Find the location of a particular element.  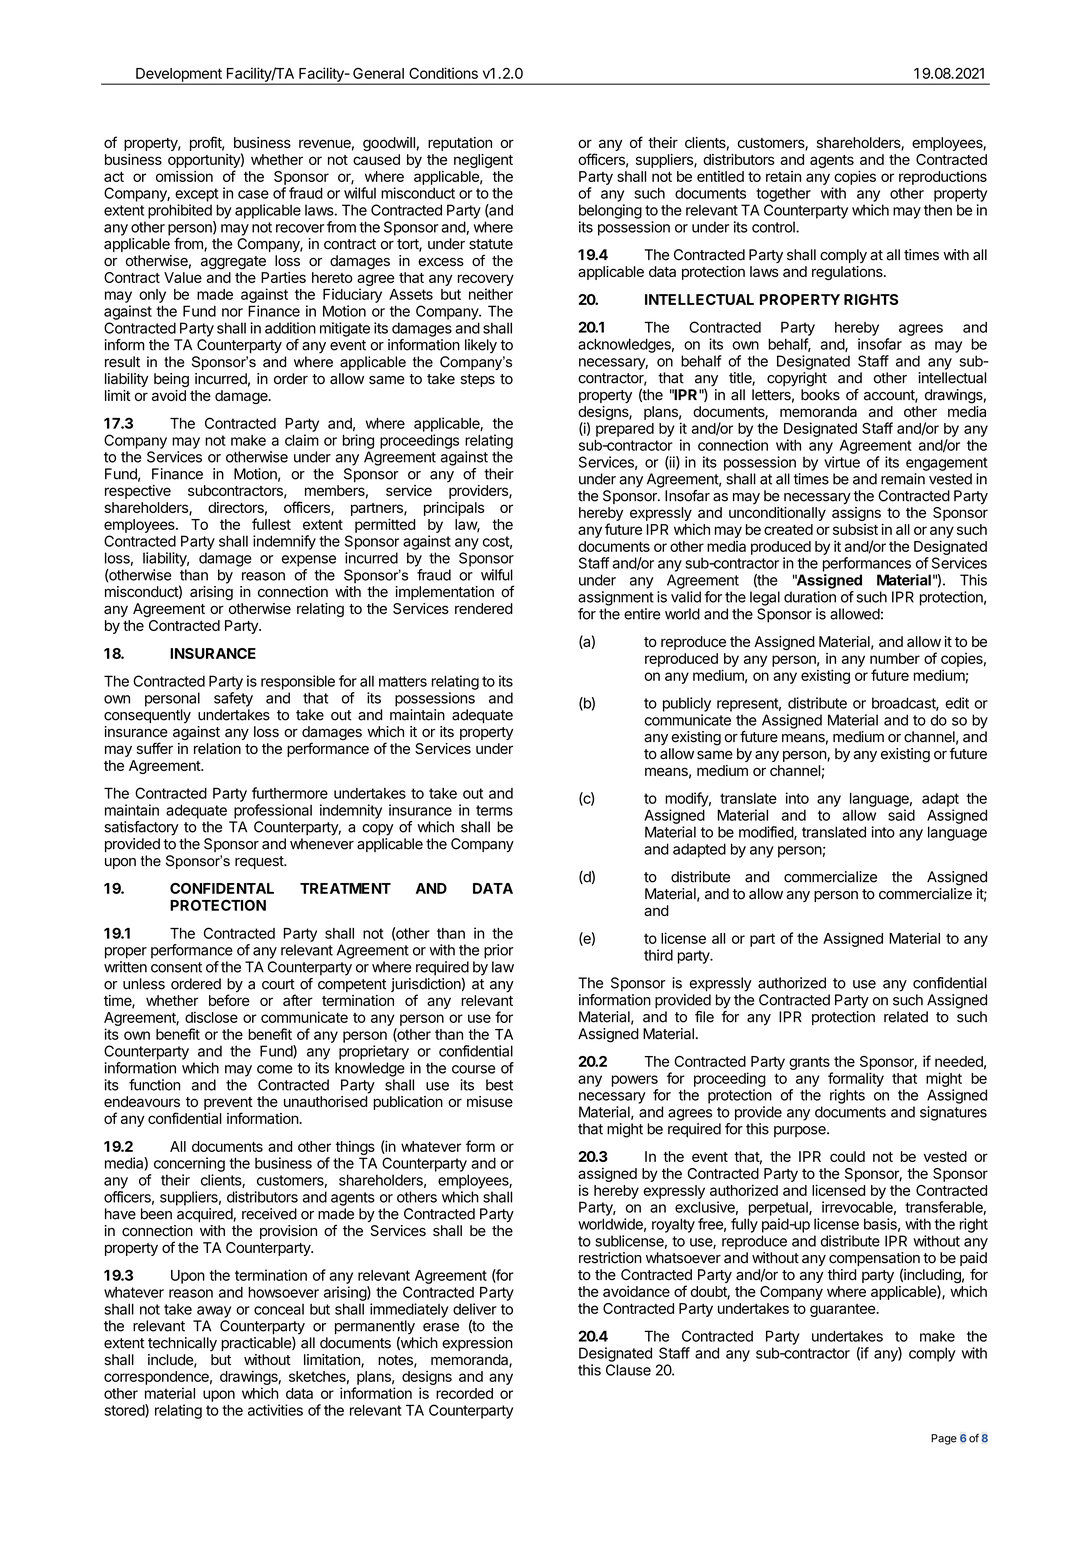

activities is located at coordinates (275, 1410).
